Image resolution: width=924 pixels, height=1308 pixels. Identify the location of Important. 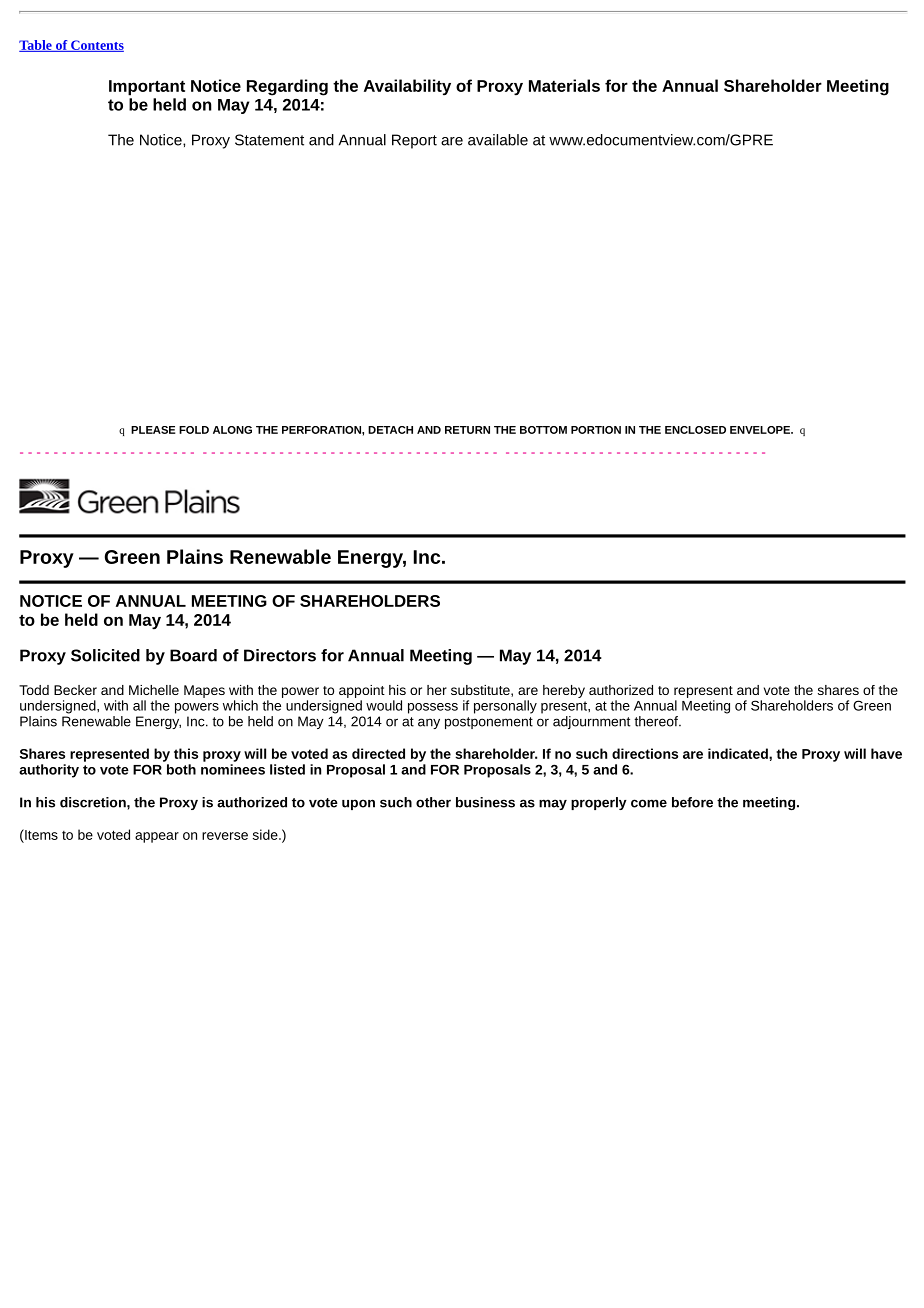
(147, 88).
